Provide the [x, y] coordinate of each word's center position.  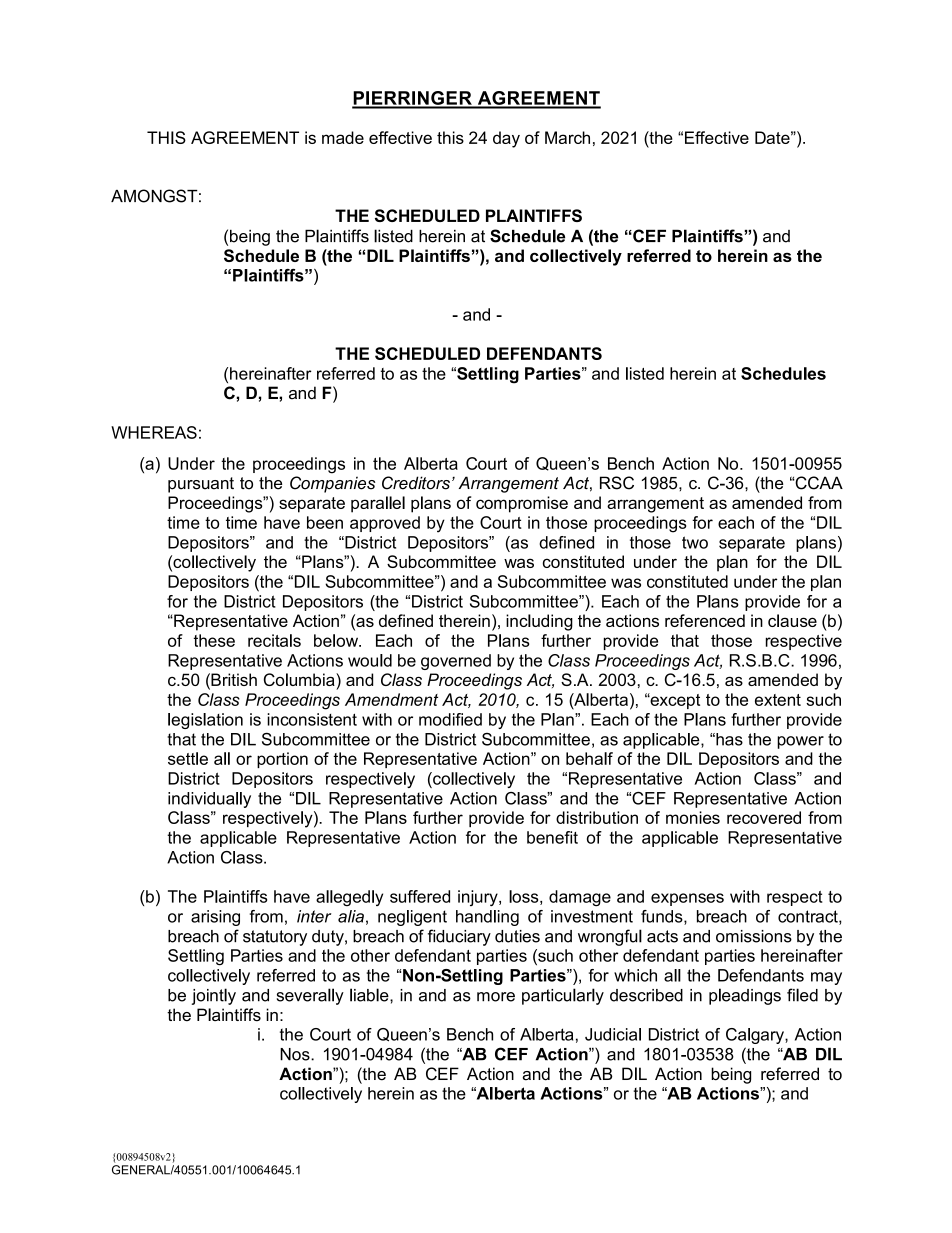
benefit [552, 837]
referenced [705, 620]
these [214, 640]
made [343, 137]
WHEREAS [154, 432]
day [506, 139]
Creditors [416, 483]
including [539, 622]
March [567, 137]
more [496, 997]
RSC [617, 483]
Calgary [756, 1036]
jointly [213, 996]
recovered [764, 817]
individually [209, 800]
